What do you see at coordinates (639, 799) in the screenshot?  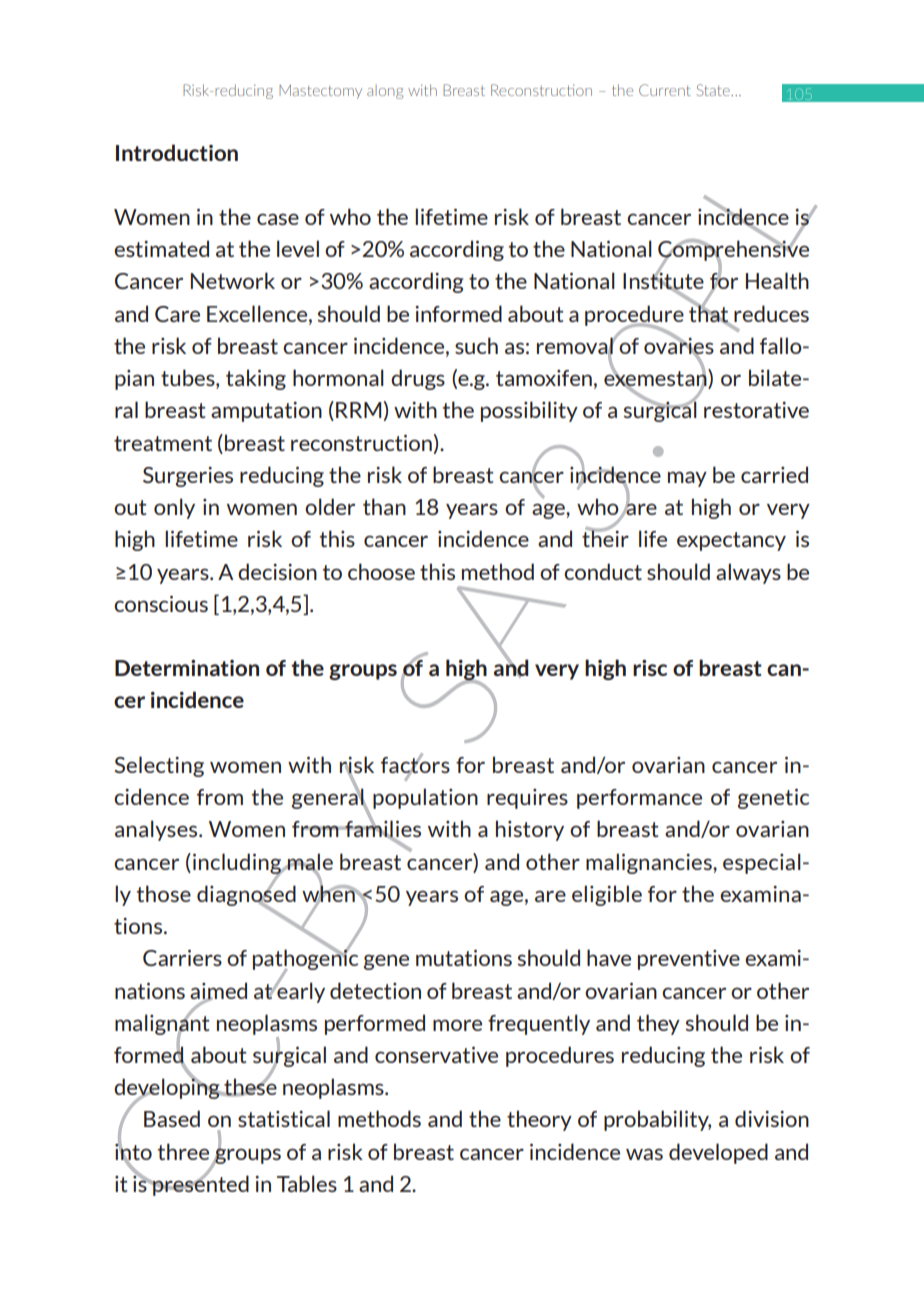 I see `performance` at bounding box center [639, 799].
